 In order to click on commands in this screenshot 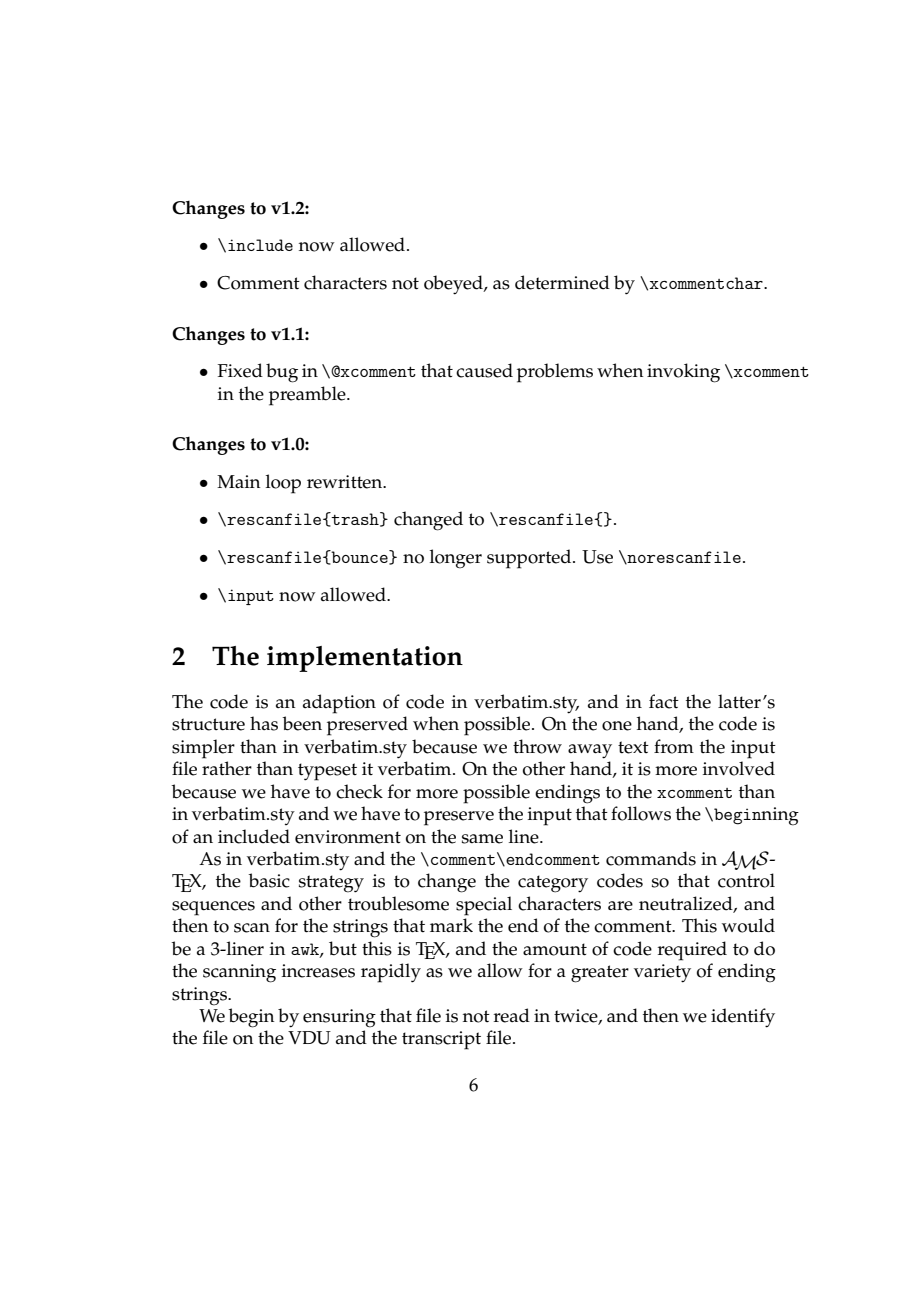, I will do `click(651, 858)`.
